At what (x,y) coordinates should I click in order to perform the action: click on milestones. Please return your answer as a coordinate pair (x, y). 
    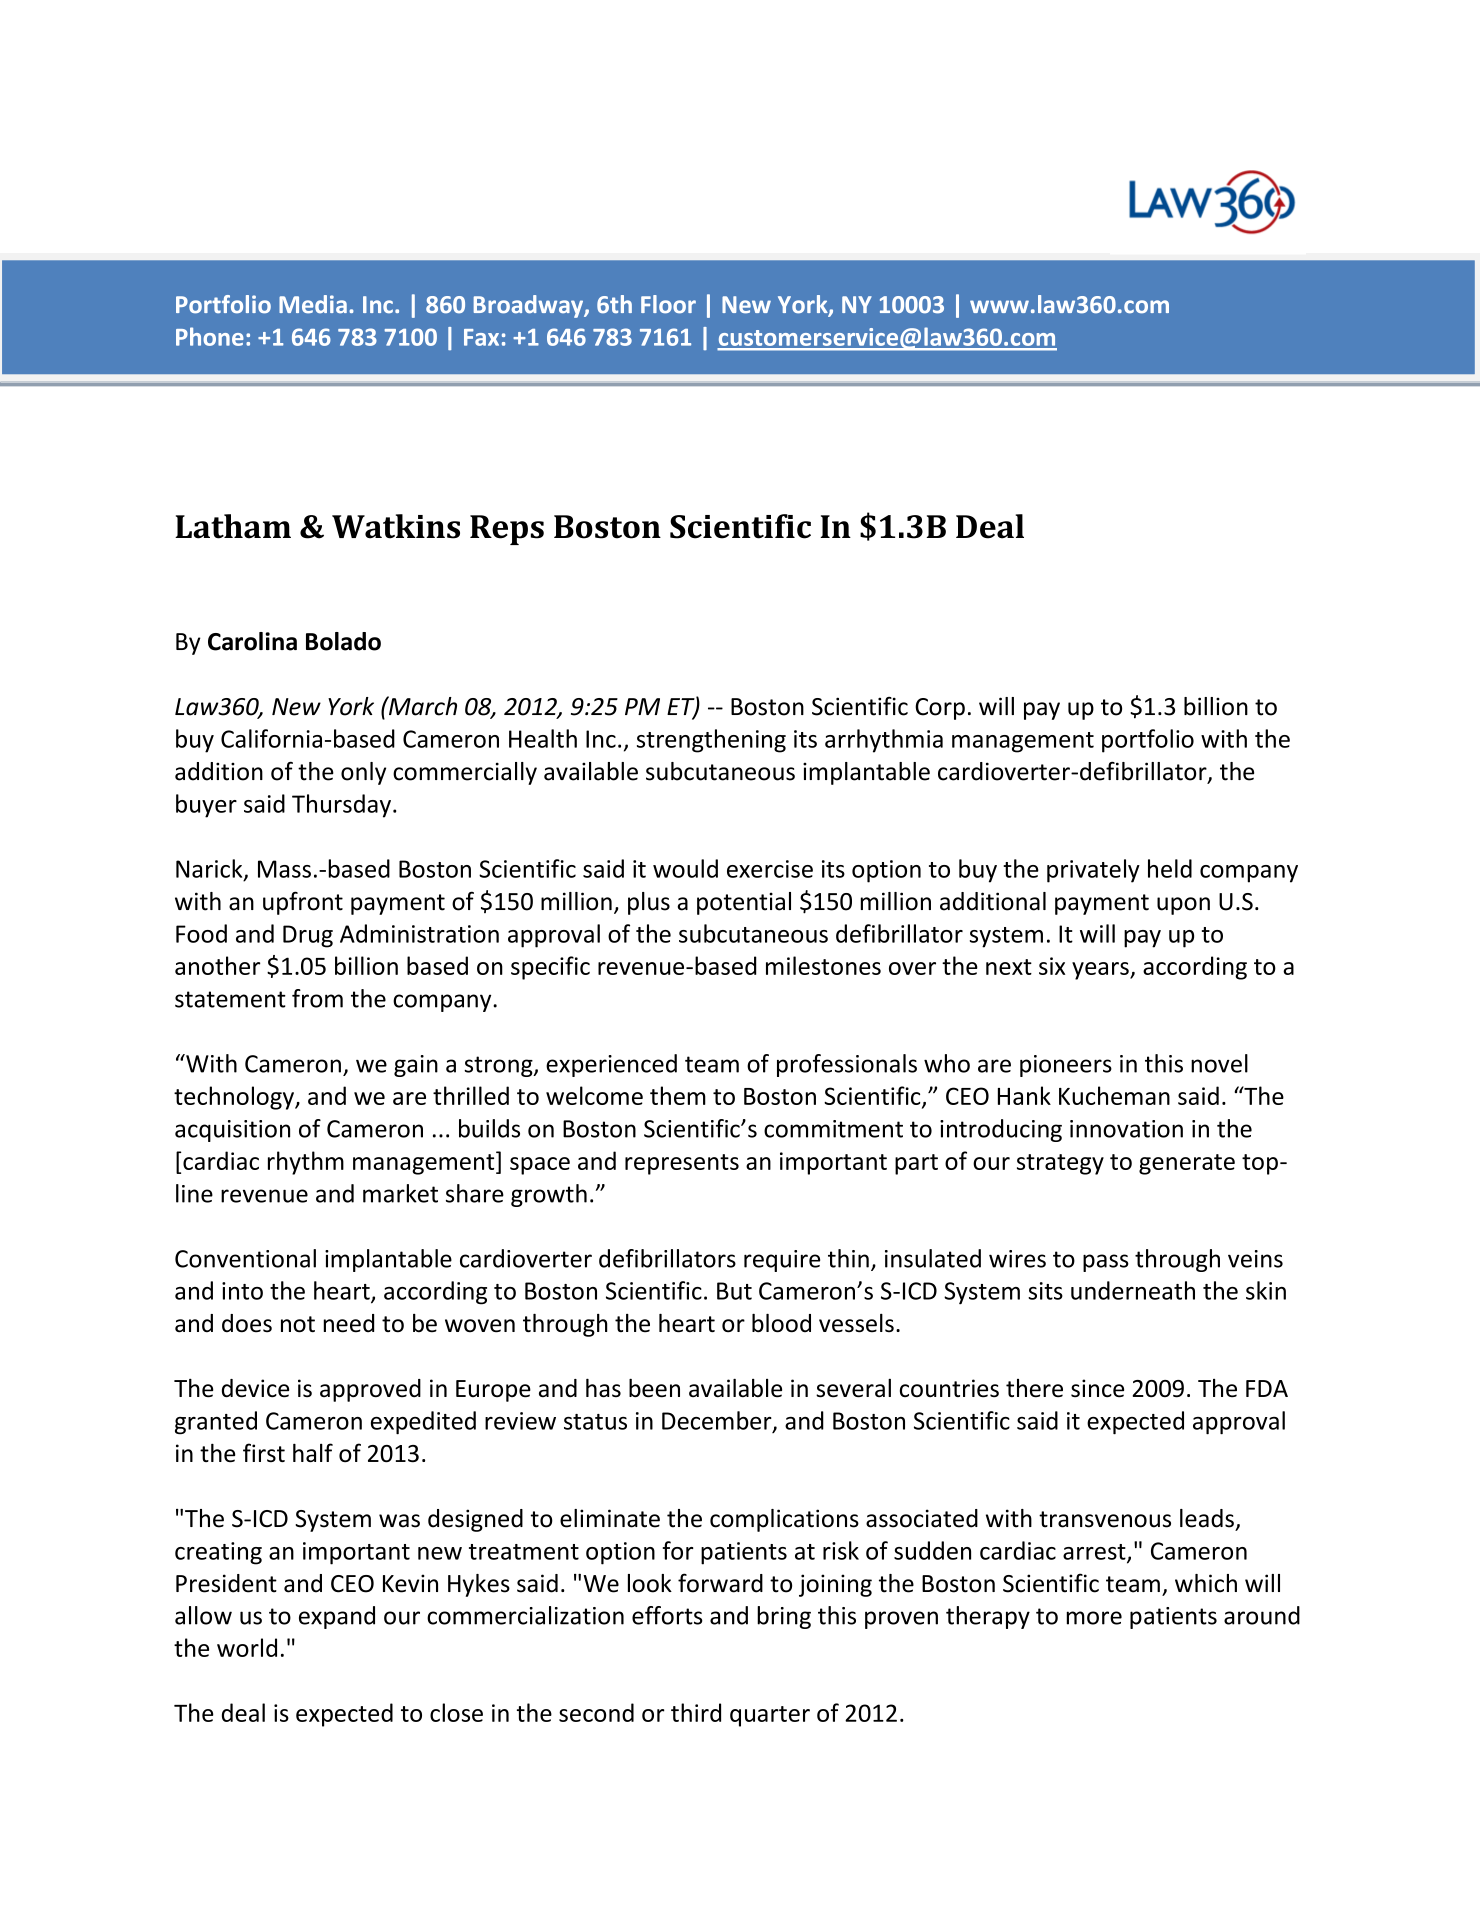
    Looking at the image, I should click on (823, 965).
